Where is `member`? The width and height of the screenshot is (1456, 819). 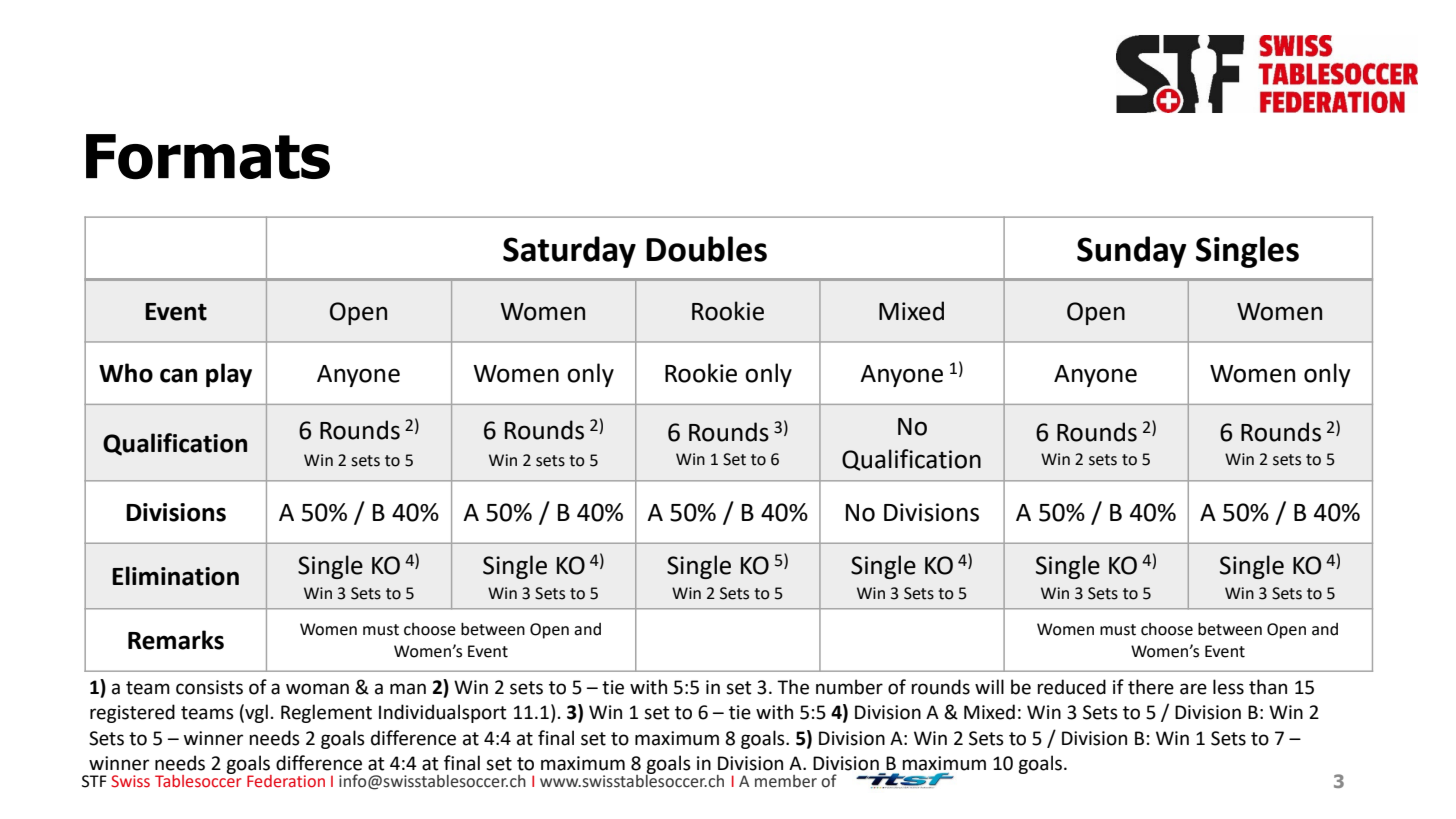
member is located at coordinates (786, 781).
